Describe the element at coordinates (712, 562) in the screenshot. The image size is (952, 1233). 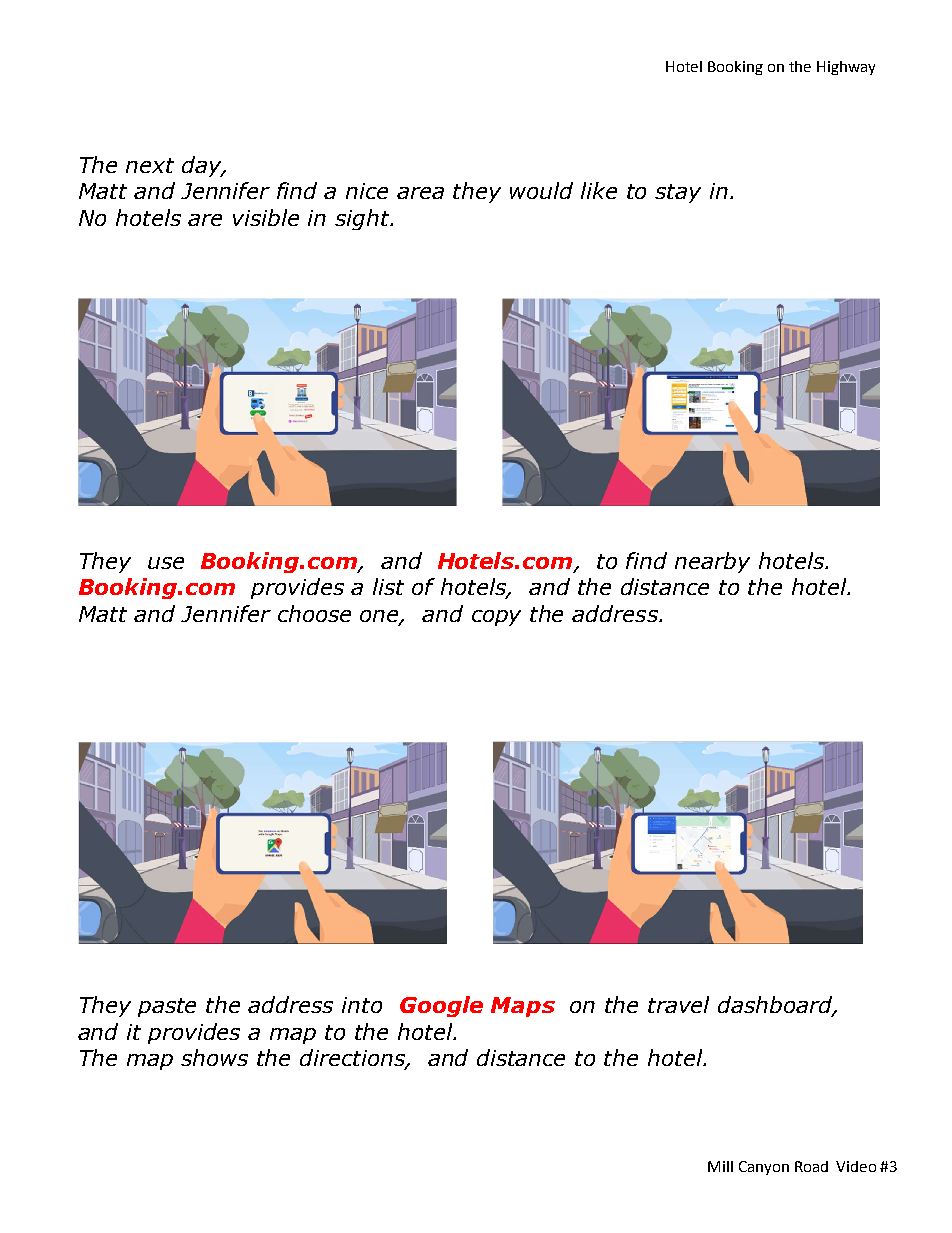
I see `nearby` at that location.
